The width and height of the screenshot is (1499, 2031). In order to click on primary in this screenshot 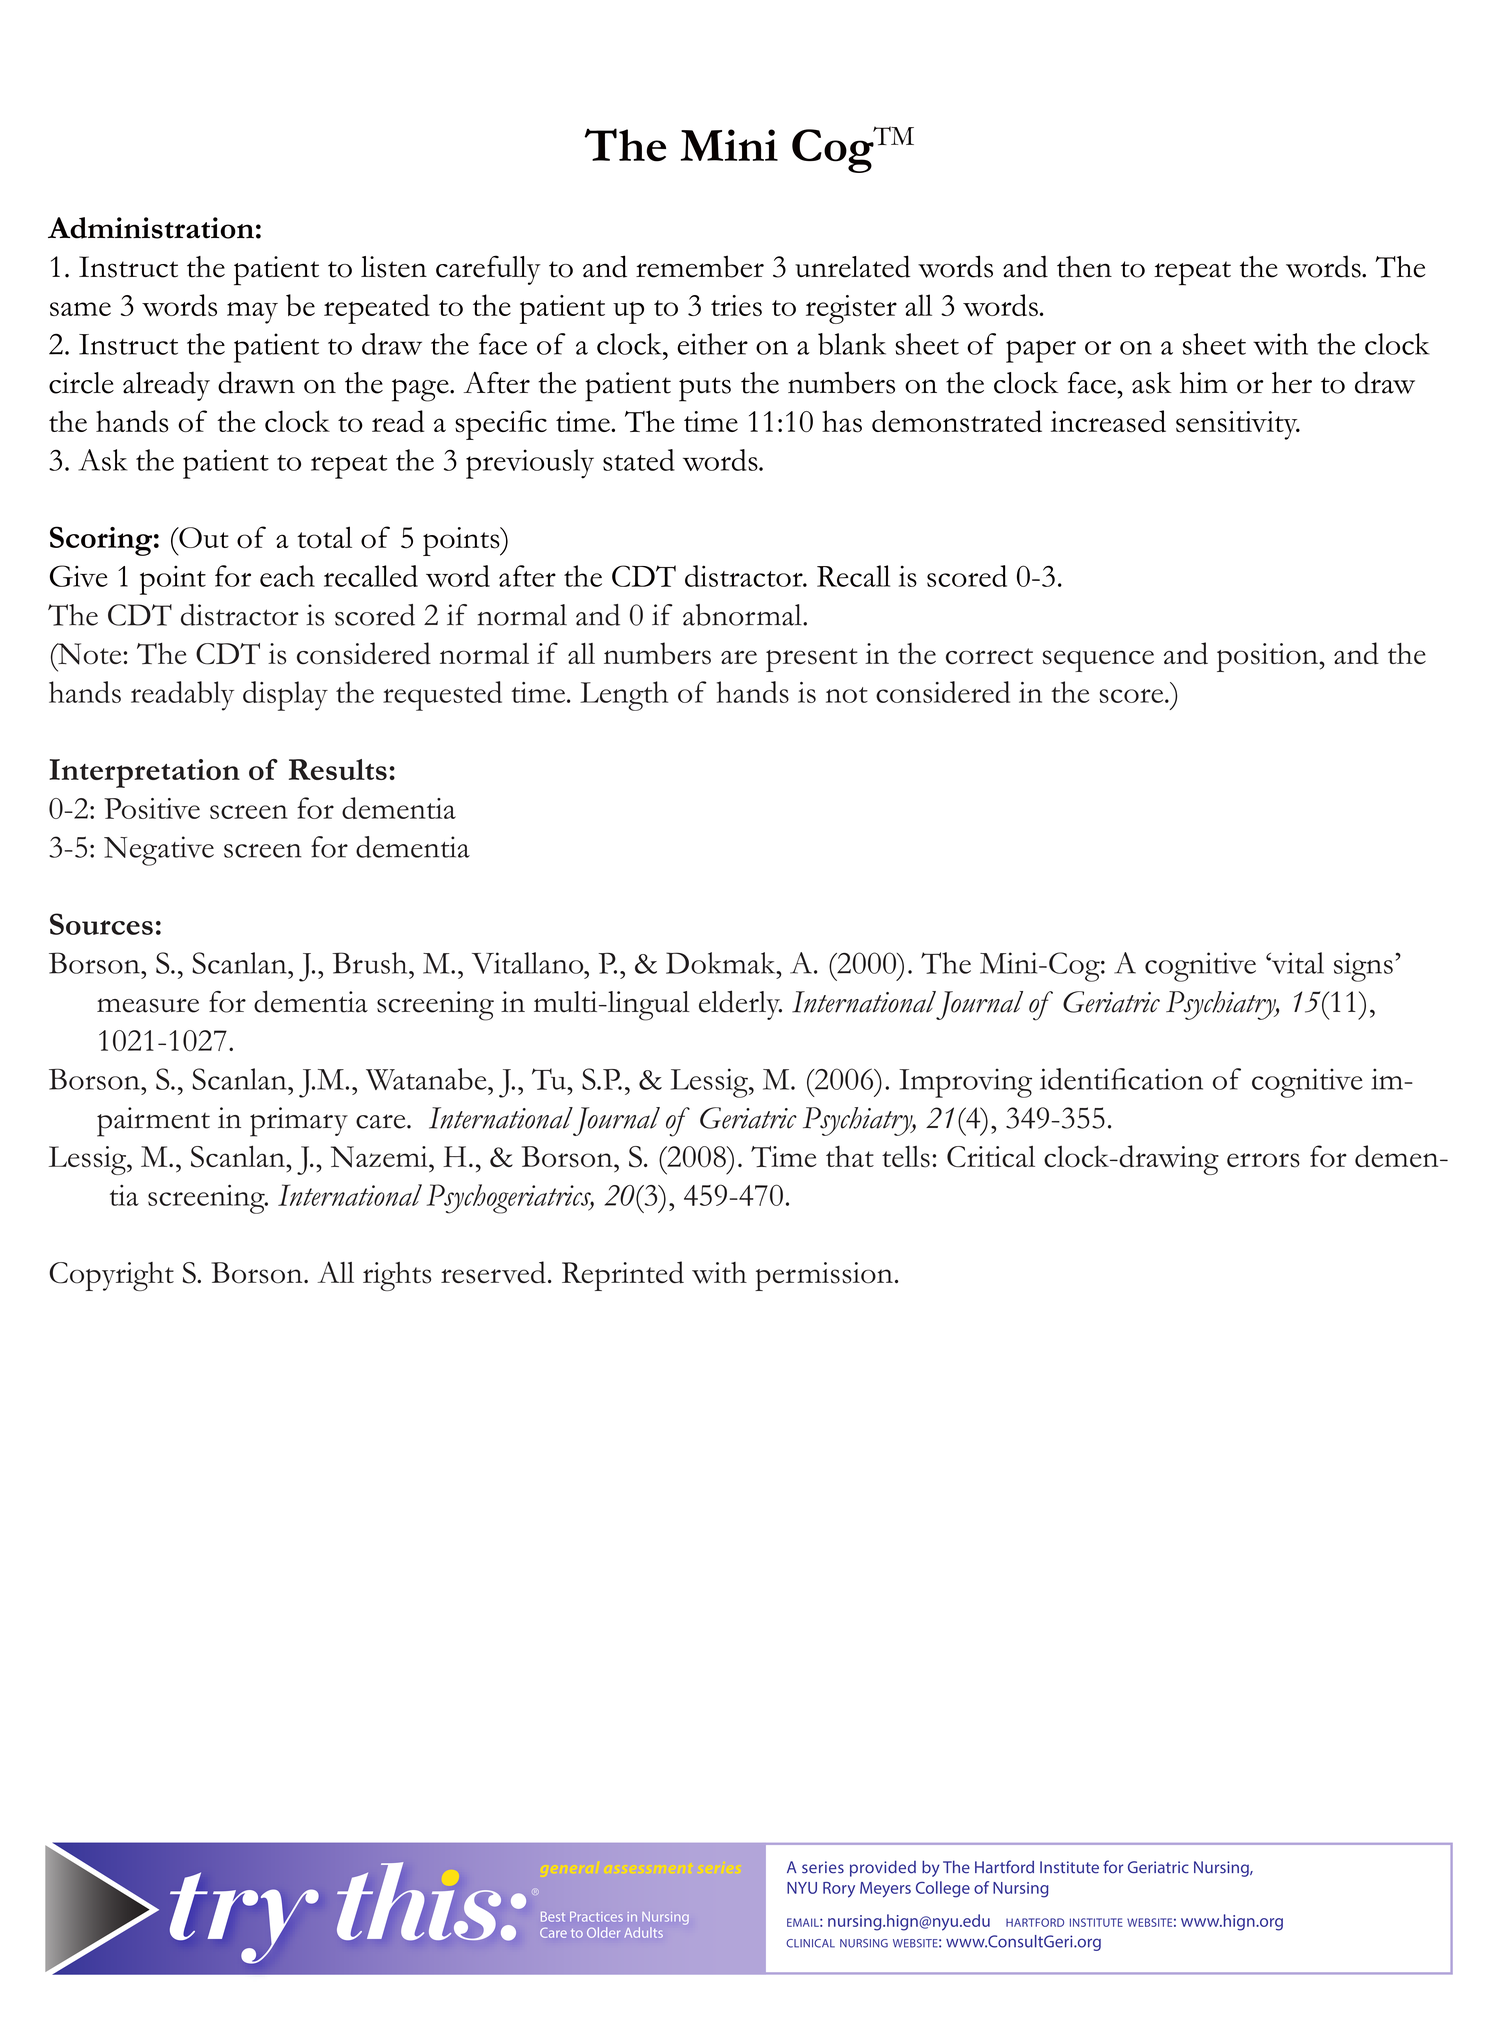, I will do `click(299, 1122)`.
